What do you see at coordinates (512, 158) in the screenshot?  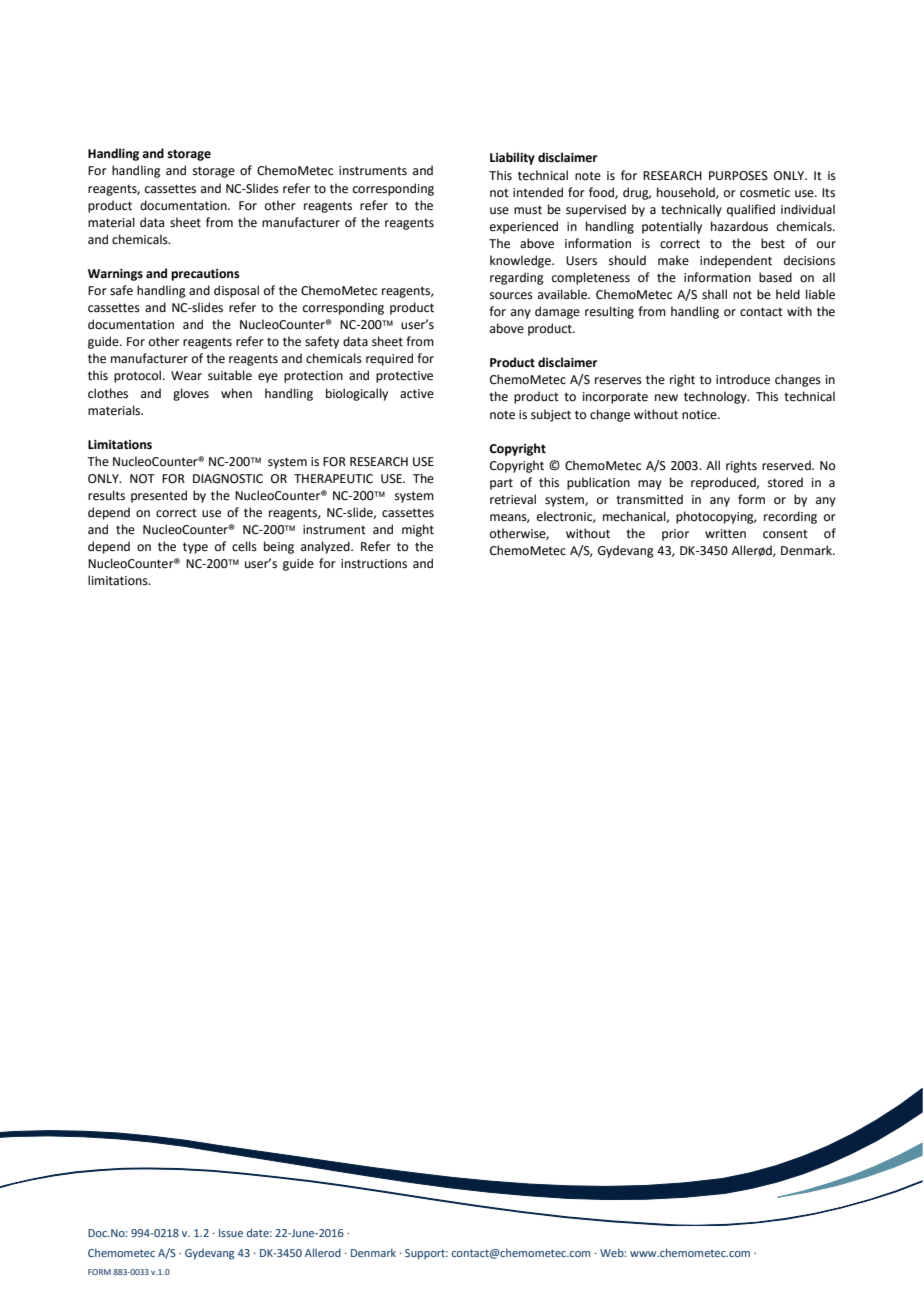 I see `Liability` at bounding box center [512, 158].
